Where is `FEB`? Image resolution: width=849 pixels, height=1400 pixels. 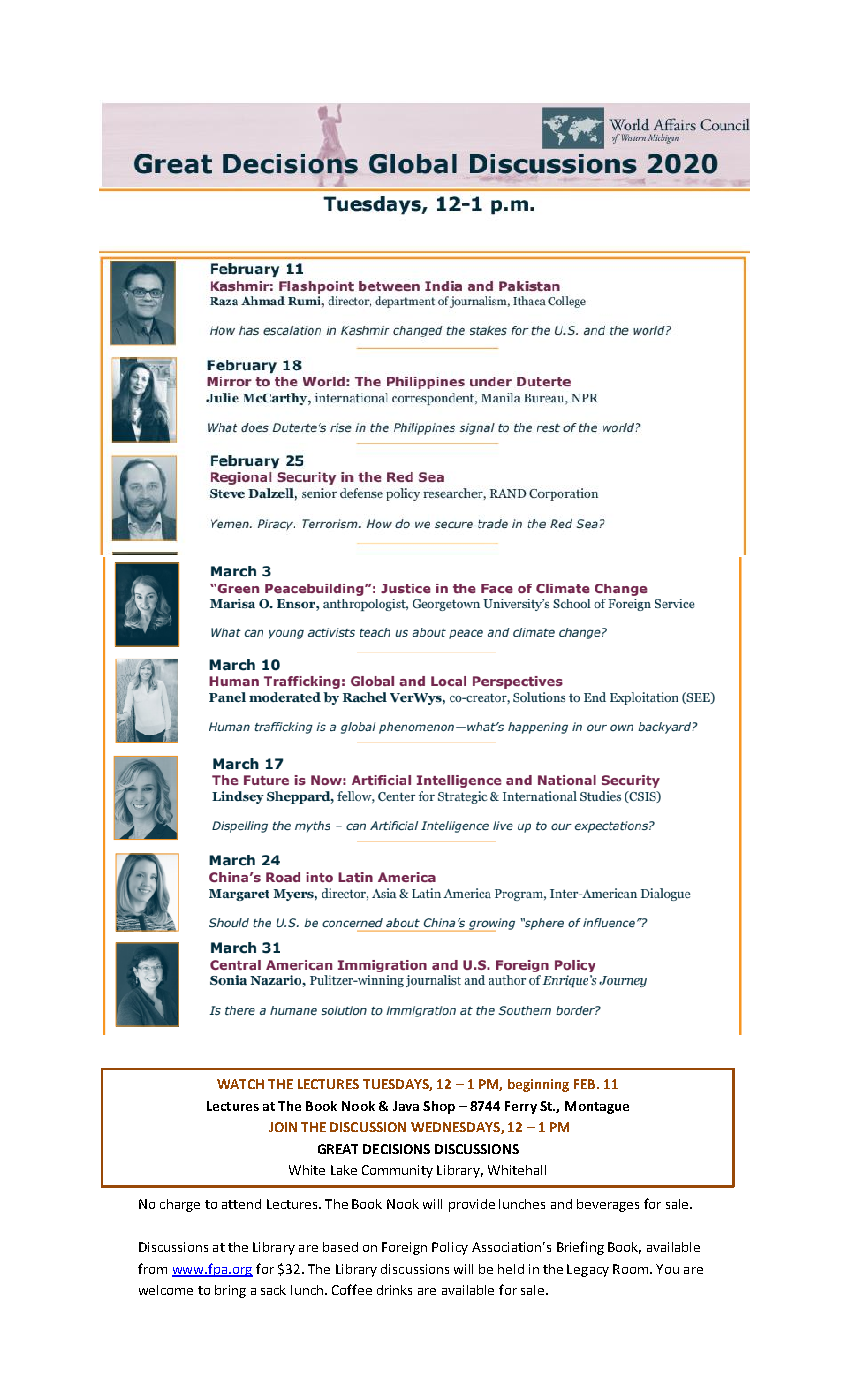
FEB is located at coordinates (586, 1084).
